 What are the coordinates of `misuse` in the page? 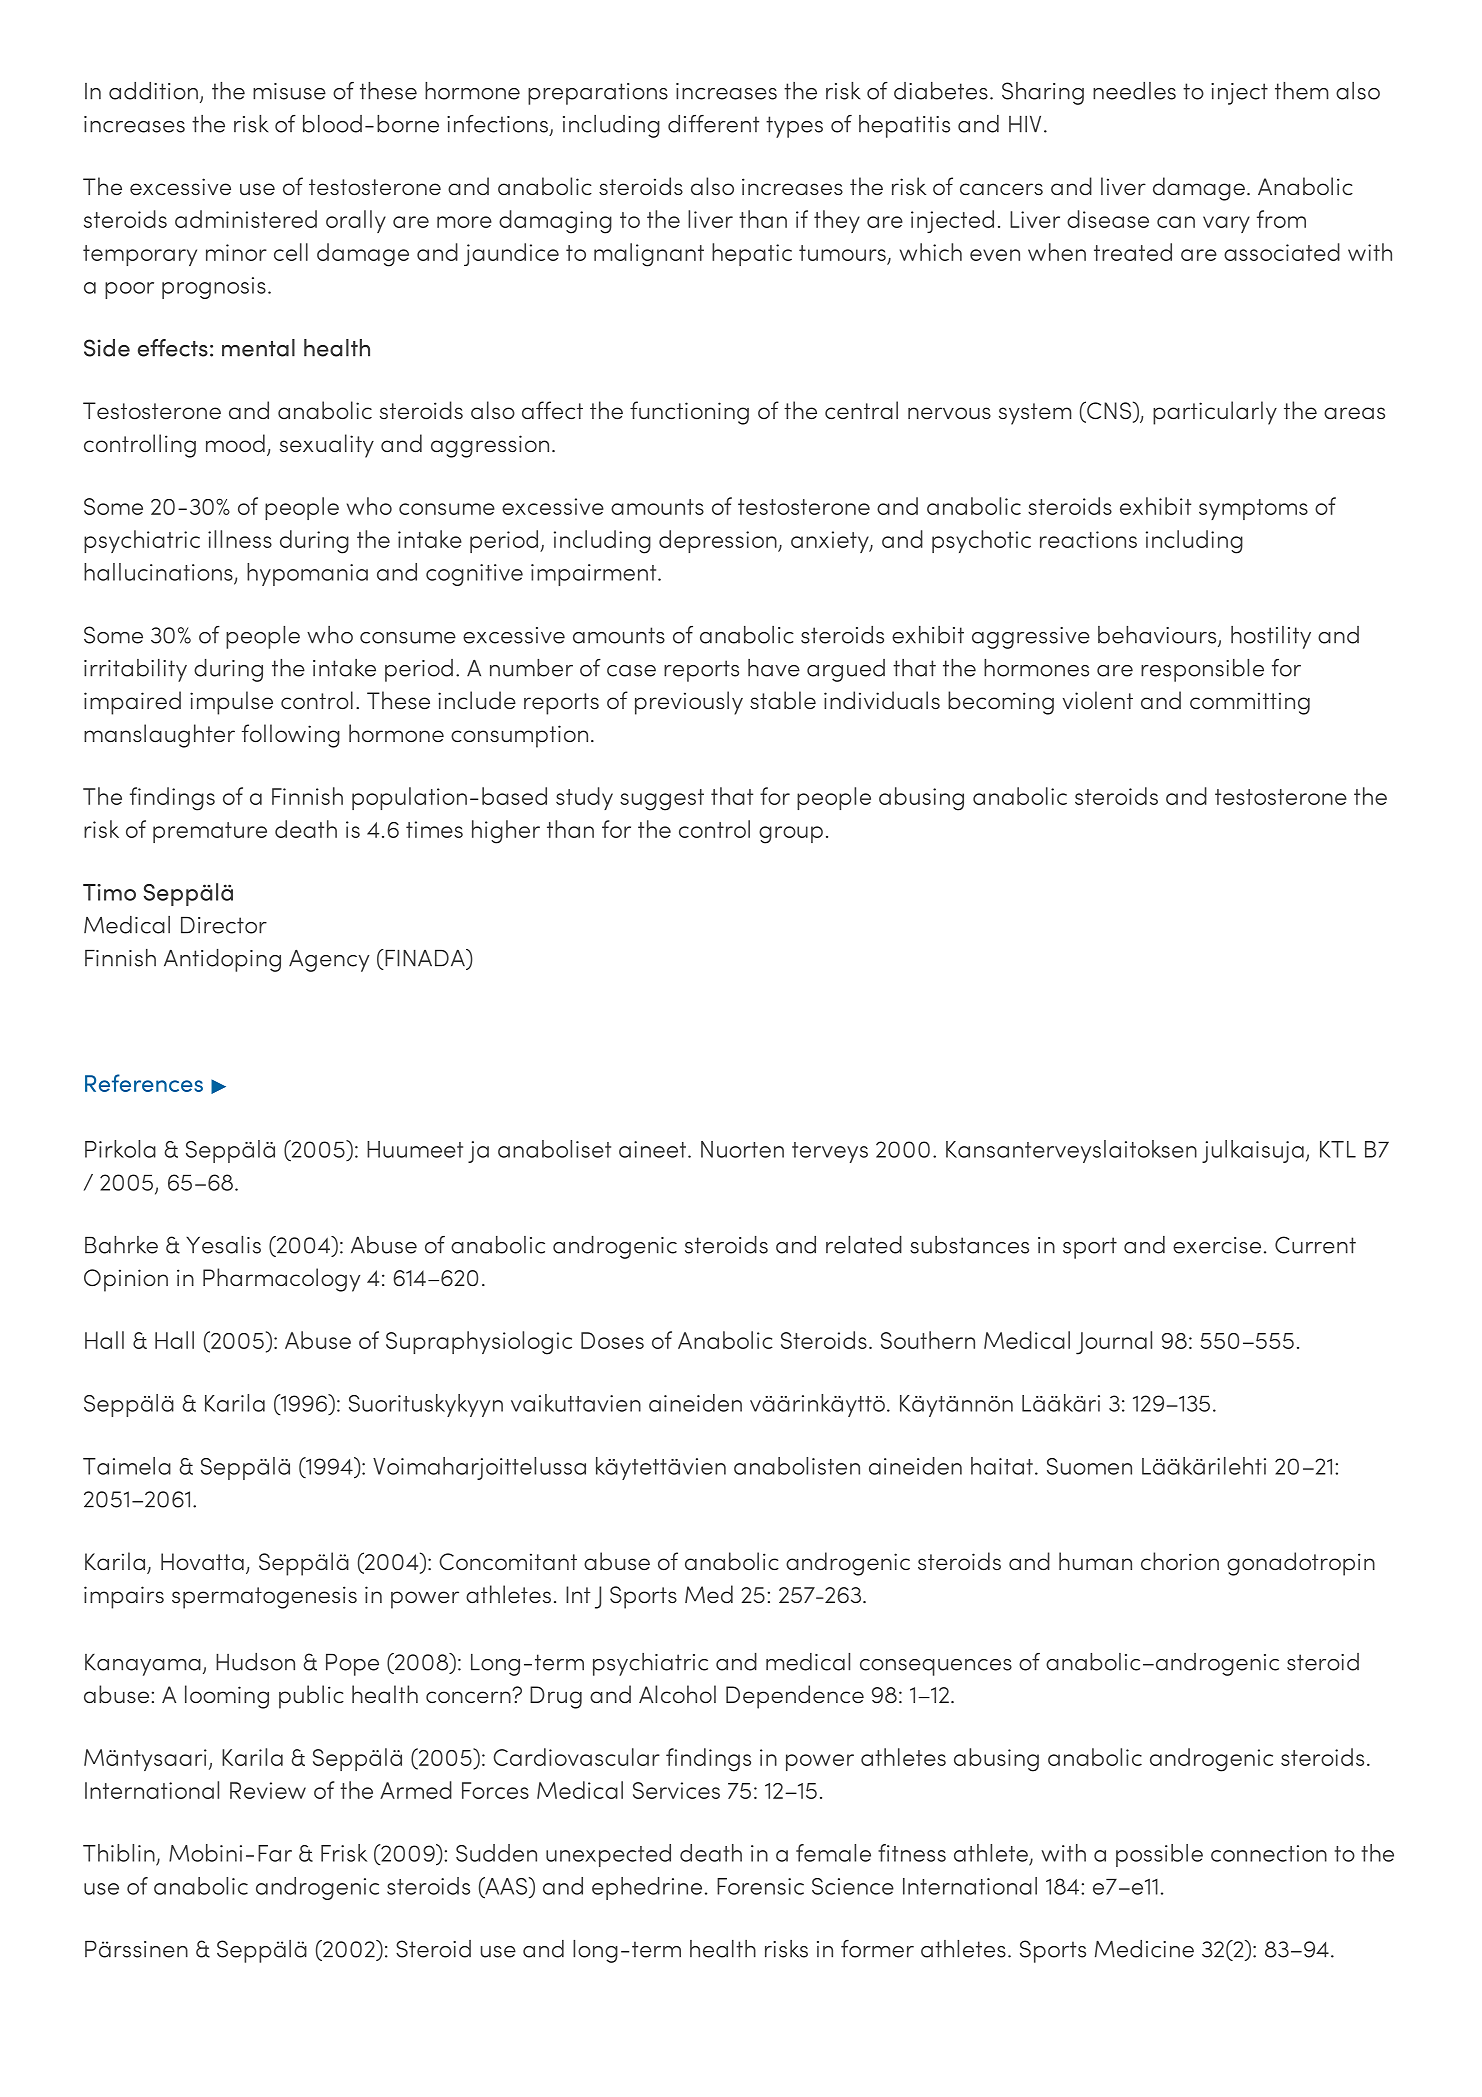 It's located at (289, 91).
